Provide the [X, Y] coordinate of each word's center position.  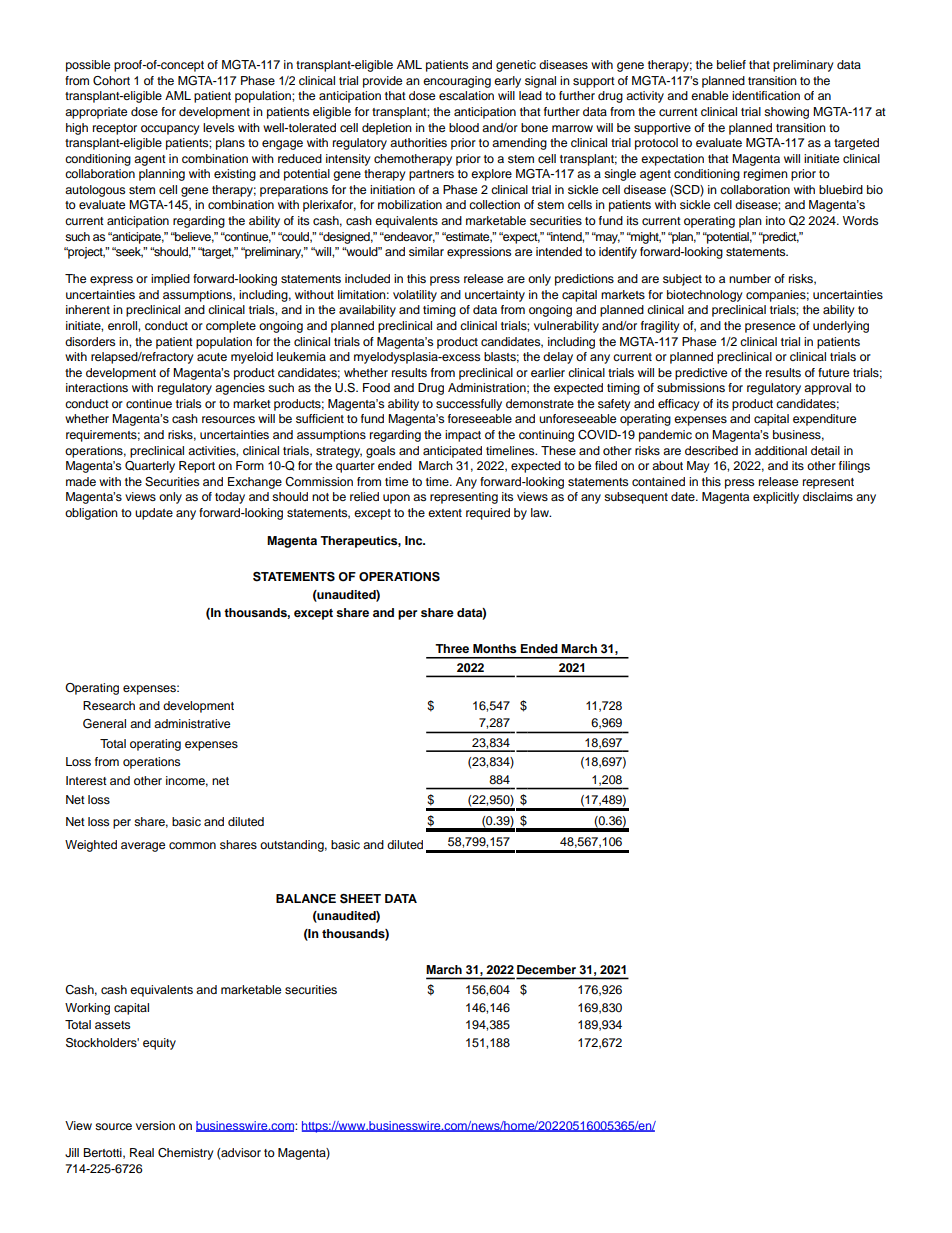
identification [766, 95]
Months [494, 648]
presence [770, 328]
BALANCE [306, 899]
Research [109, 705]
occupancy [170, 130]
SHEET [360, 899]
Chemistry [186, 1154]
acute [212, 357]
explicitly [776, 498]
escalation [466, 95]
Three [452, 648]
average [143, 847]
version [155, 1125]
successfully [469, 405]
